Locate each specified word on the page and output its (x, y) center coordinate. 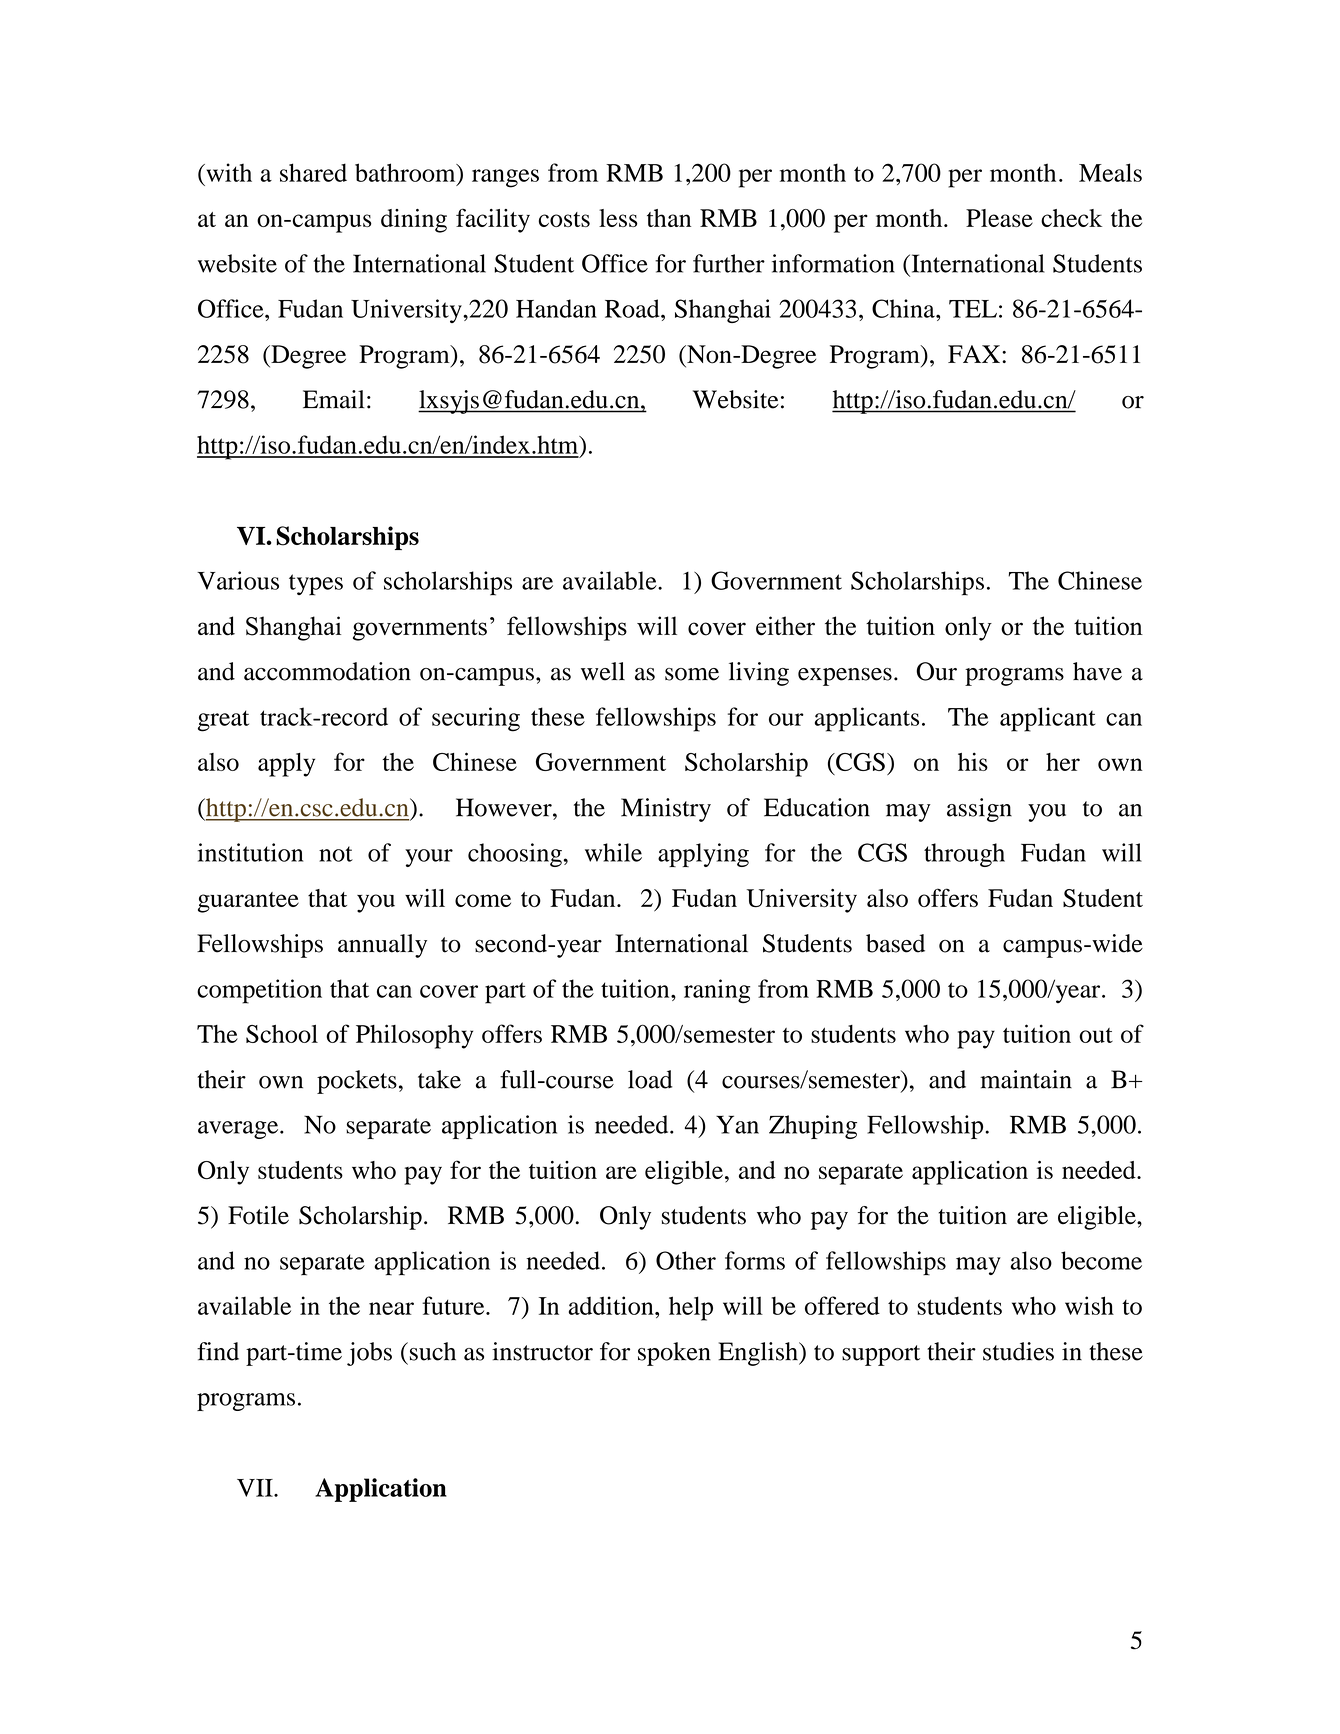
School (282, 1034)
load (650, 1079)
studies (1018, 1351)
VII (256, 1488)
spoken (674, 1354)
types (316, 585)
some (692, 674)
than (669, 218)
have (1097, 671)
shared (313, 172)
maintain (1026, 1079)
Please (999, 218)
